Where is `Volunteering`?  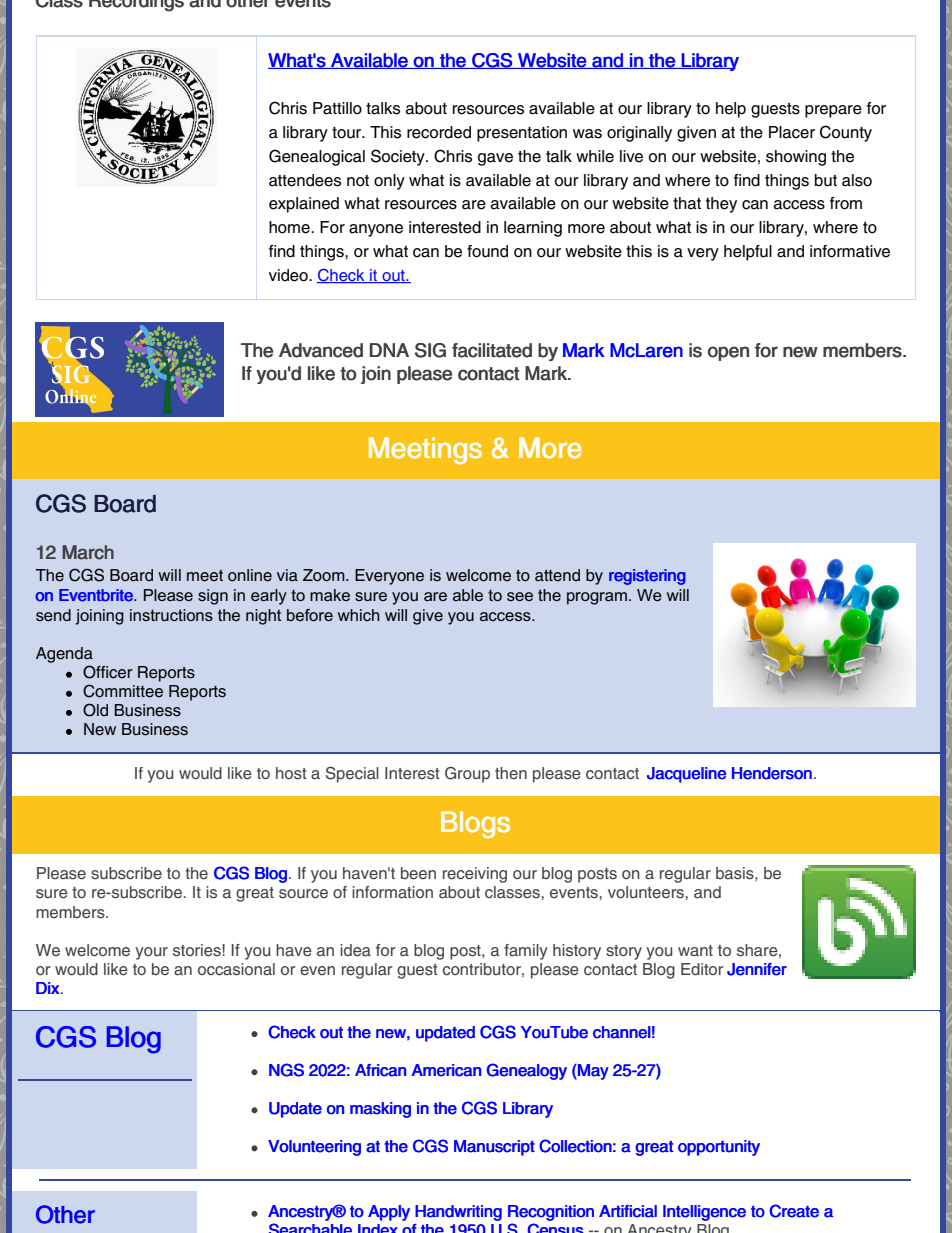
Volunteering is located at coordinates (314, 1148).
